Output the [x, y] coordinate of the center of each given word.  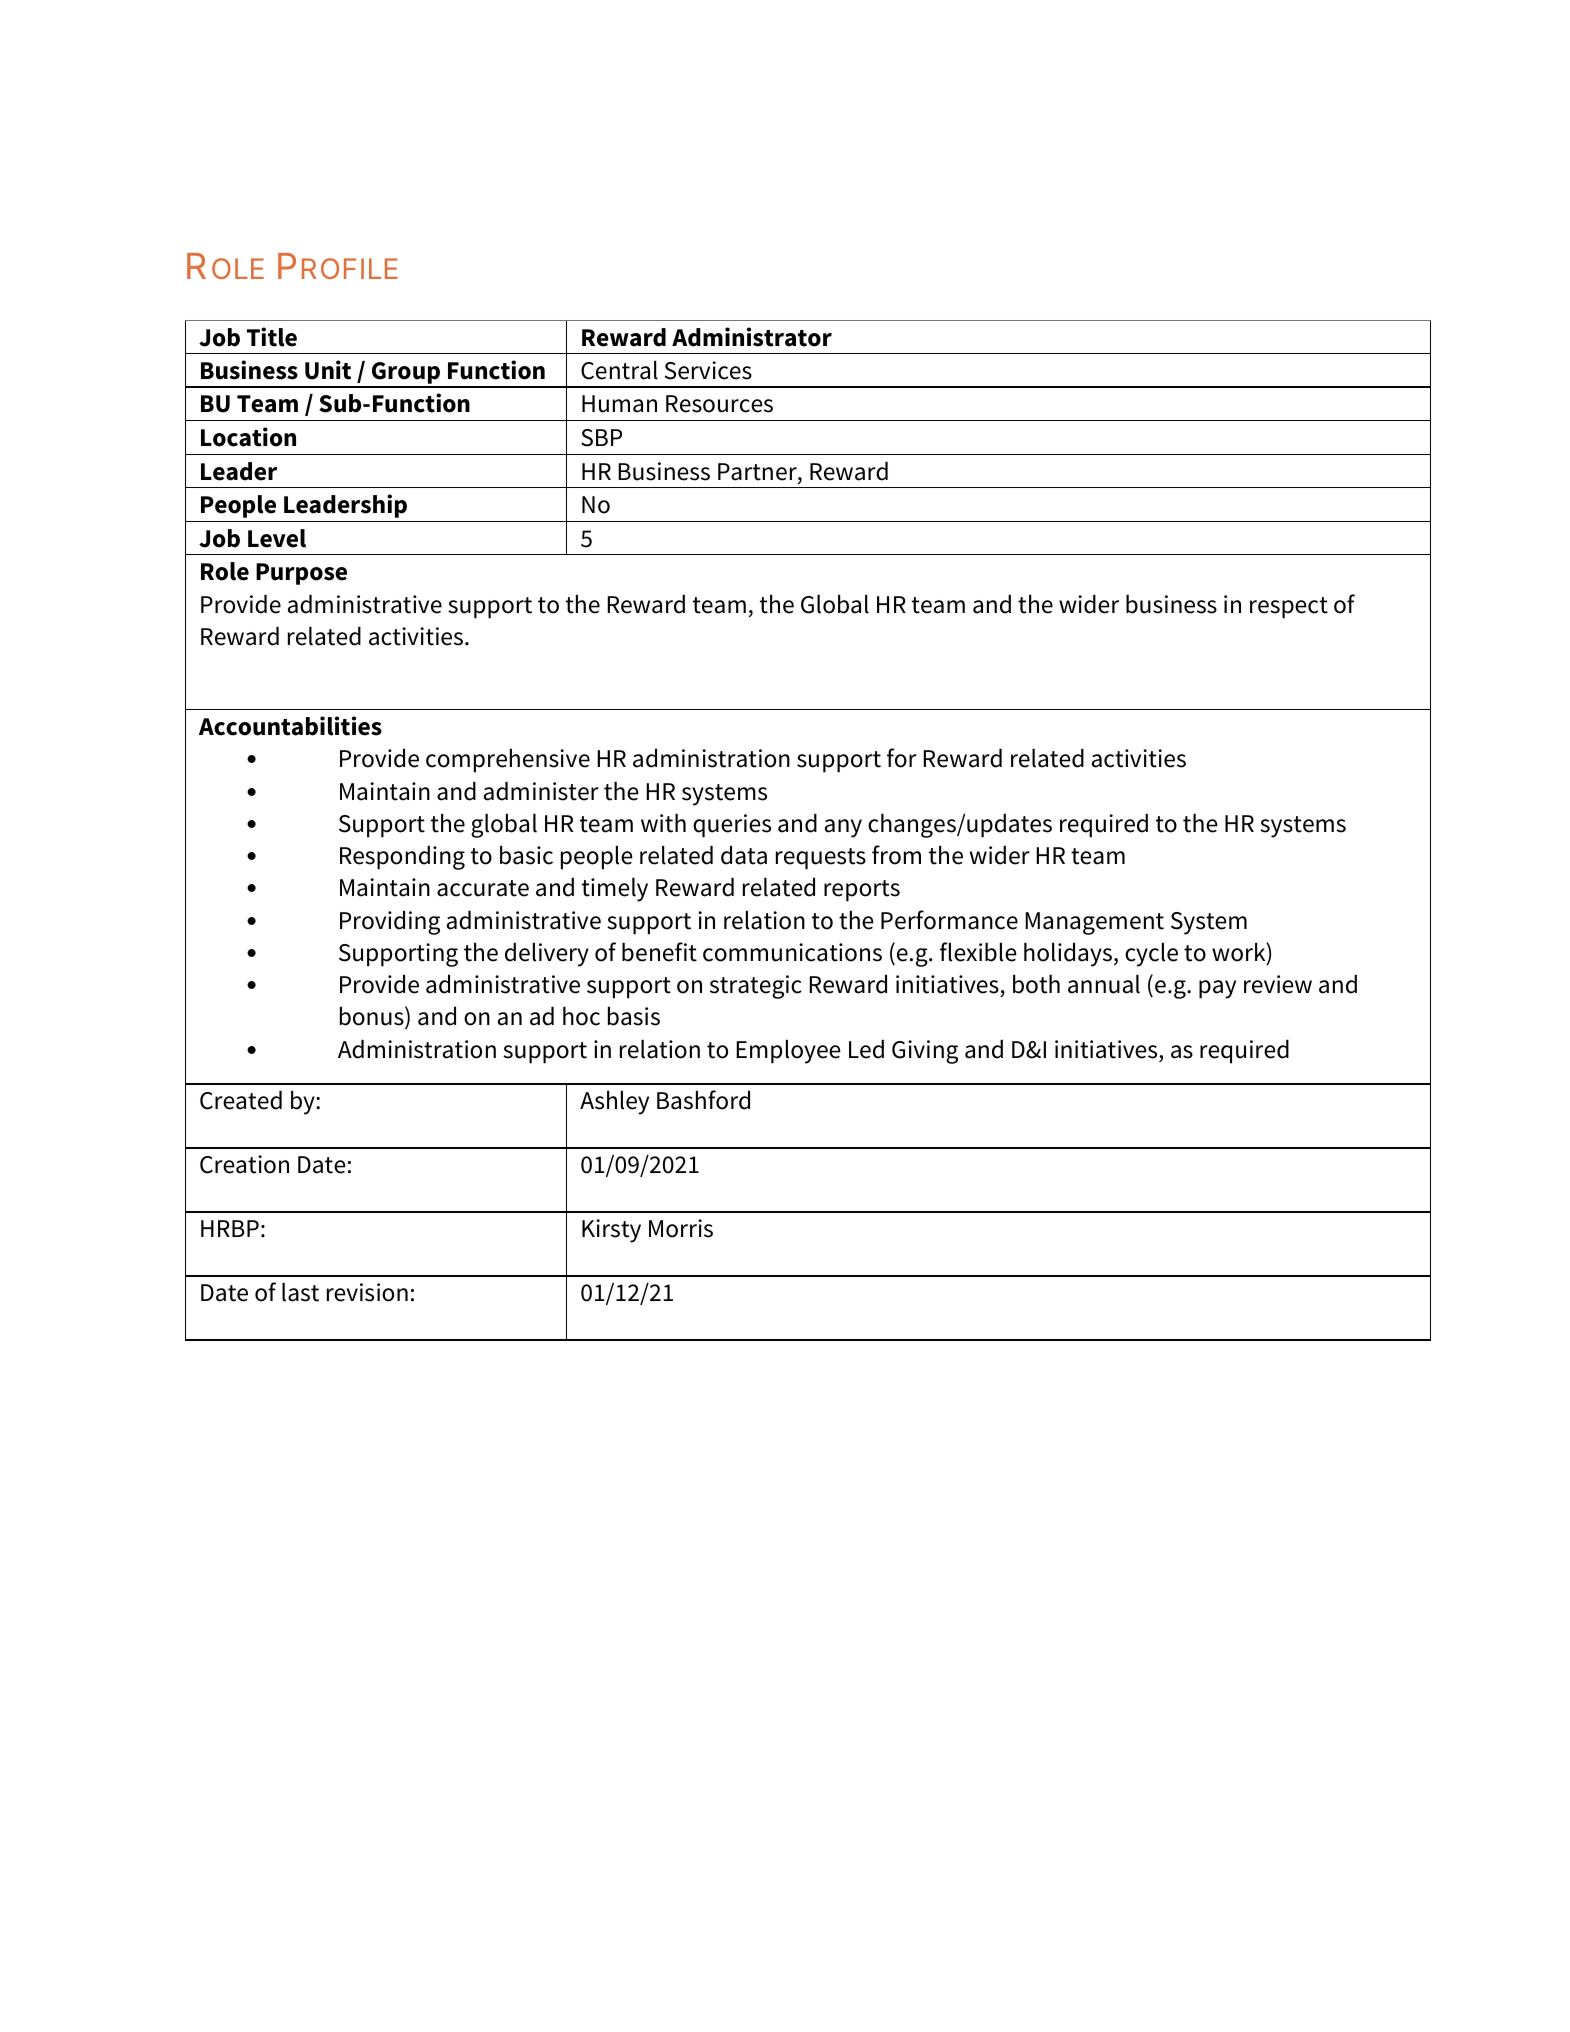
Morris [681, 1228]
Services [708, 370]
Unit [328, 370]
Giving [925, 1052]
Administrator [752, 337]
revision [367, 1292]
